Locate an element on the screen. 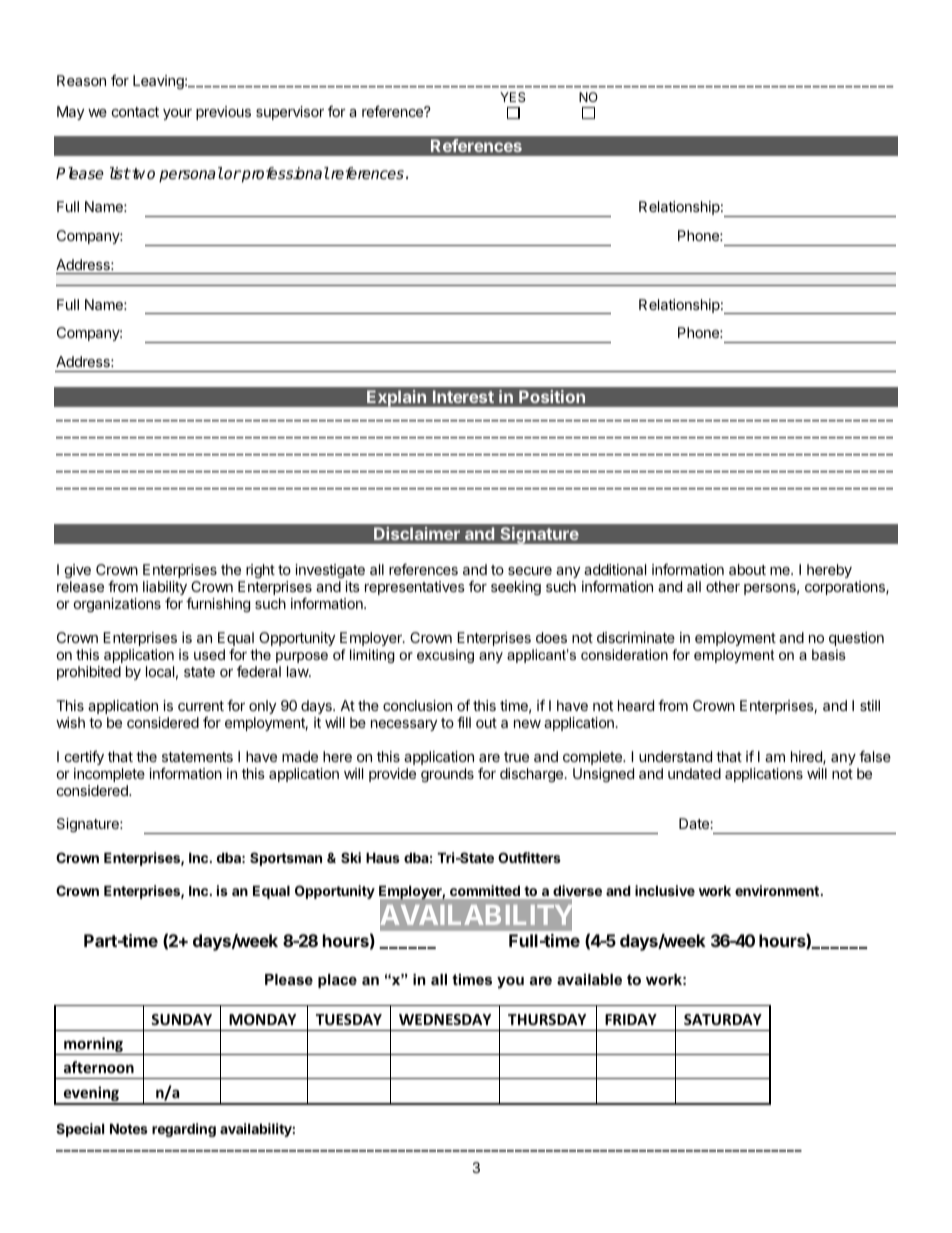 The width and height of the screenshot is (952, 1233). WEDNESDAY is located at coordinates (445, 1019).
